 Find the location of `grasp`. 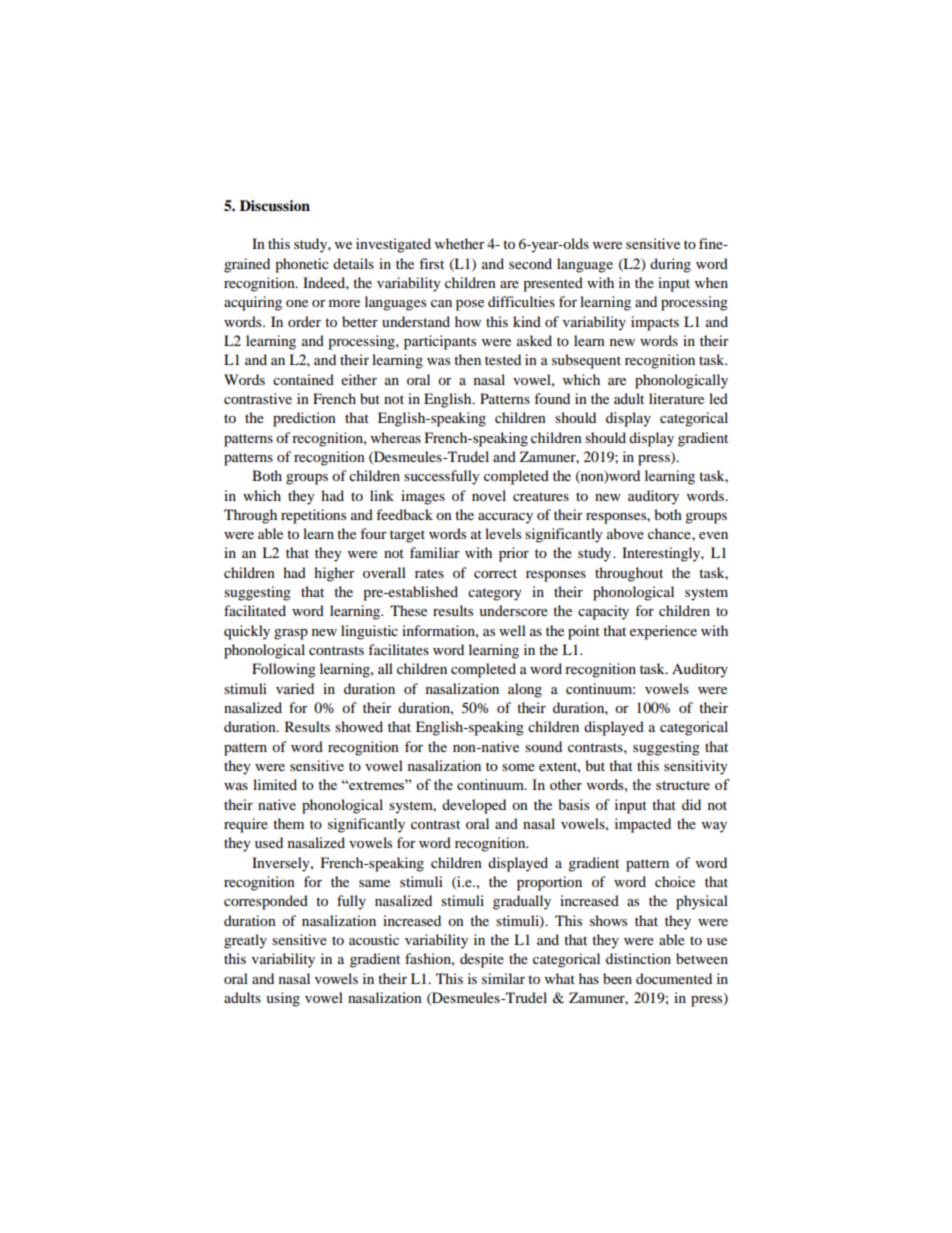

grasp is located at coordinates (291, 634).
